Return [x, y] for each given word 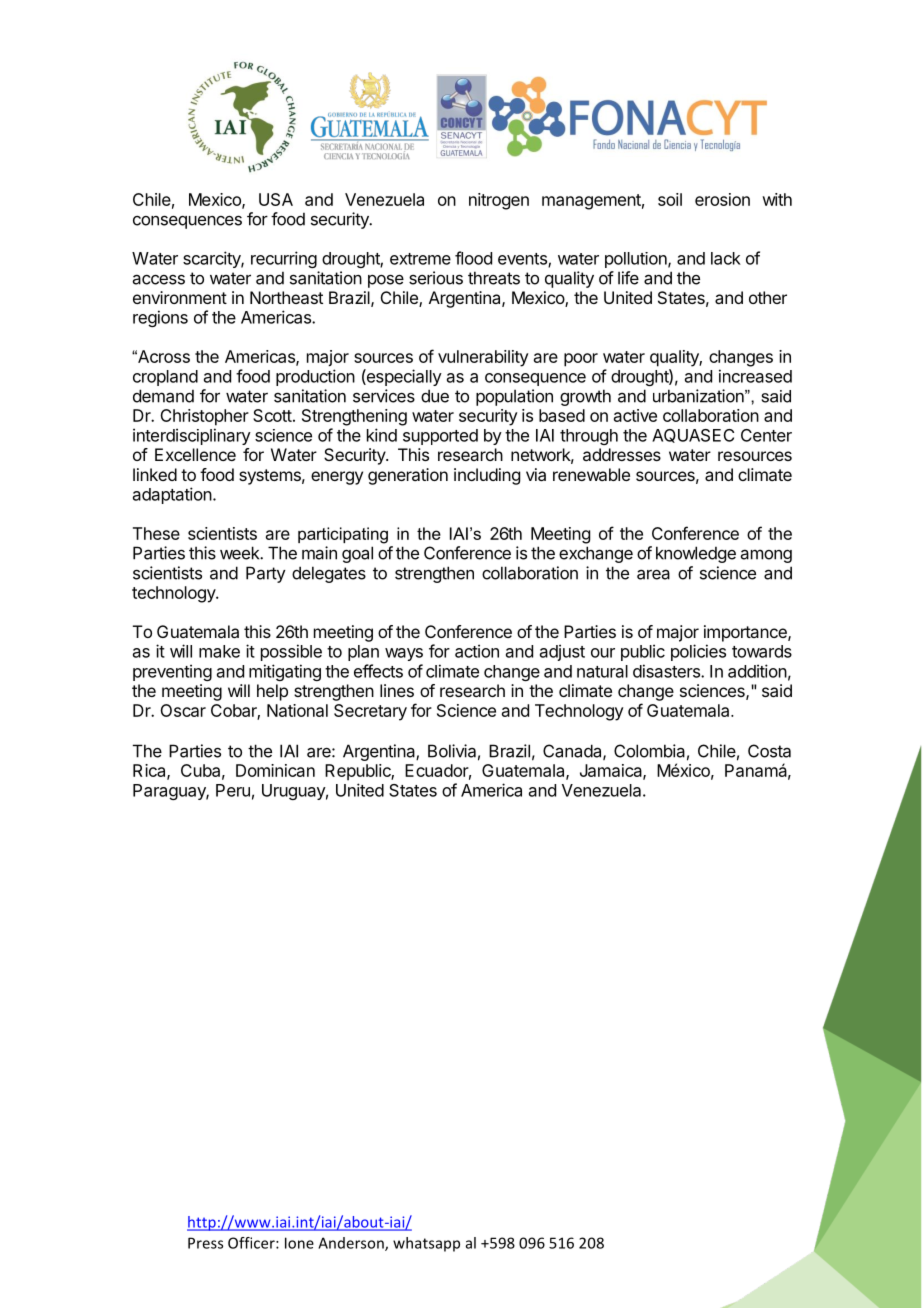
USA [276, 199]
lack [726, 258]
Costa [769, 751]
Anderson [352, 1244]
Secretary [370, 712]
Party [266, 574]
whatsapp [426, 1244]
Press [205, 1243]
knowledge [696, 554]
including [487, 476]
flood [473, 258]
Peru [233, 790]
